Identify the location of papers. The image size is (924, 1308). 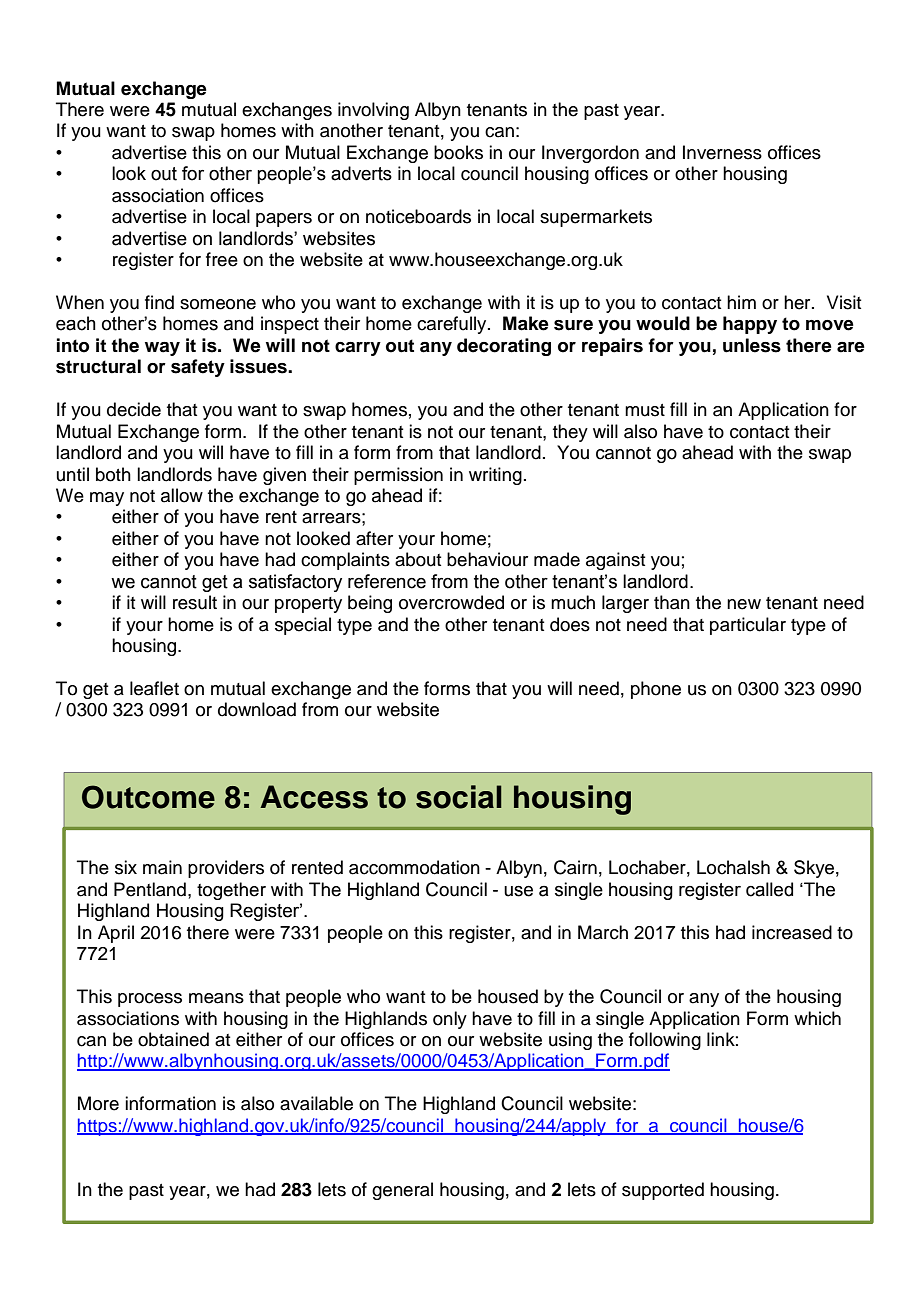
(284, 220).
